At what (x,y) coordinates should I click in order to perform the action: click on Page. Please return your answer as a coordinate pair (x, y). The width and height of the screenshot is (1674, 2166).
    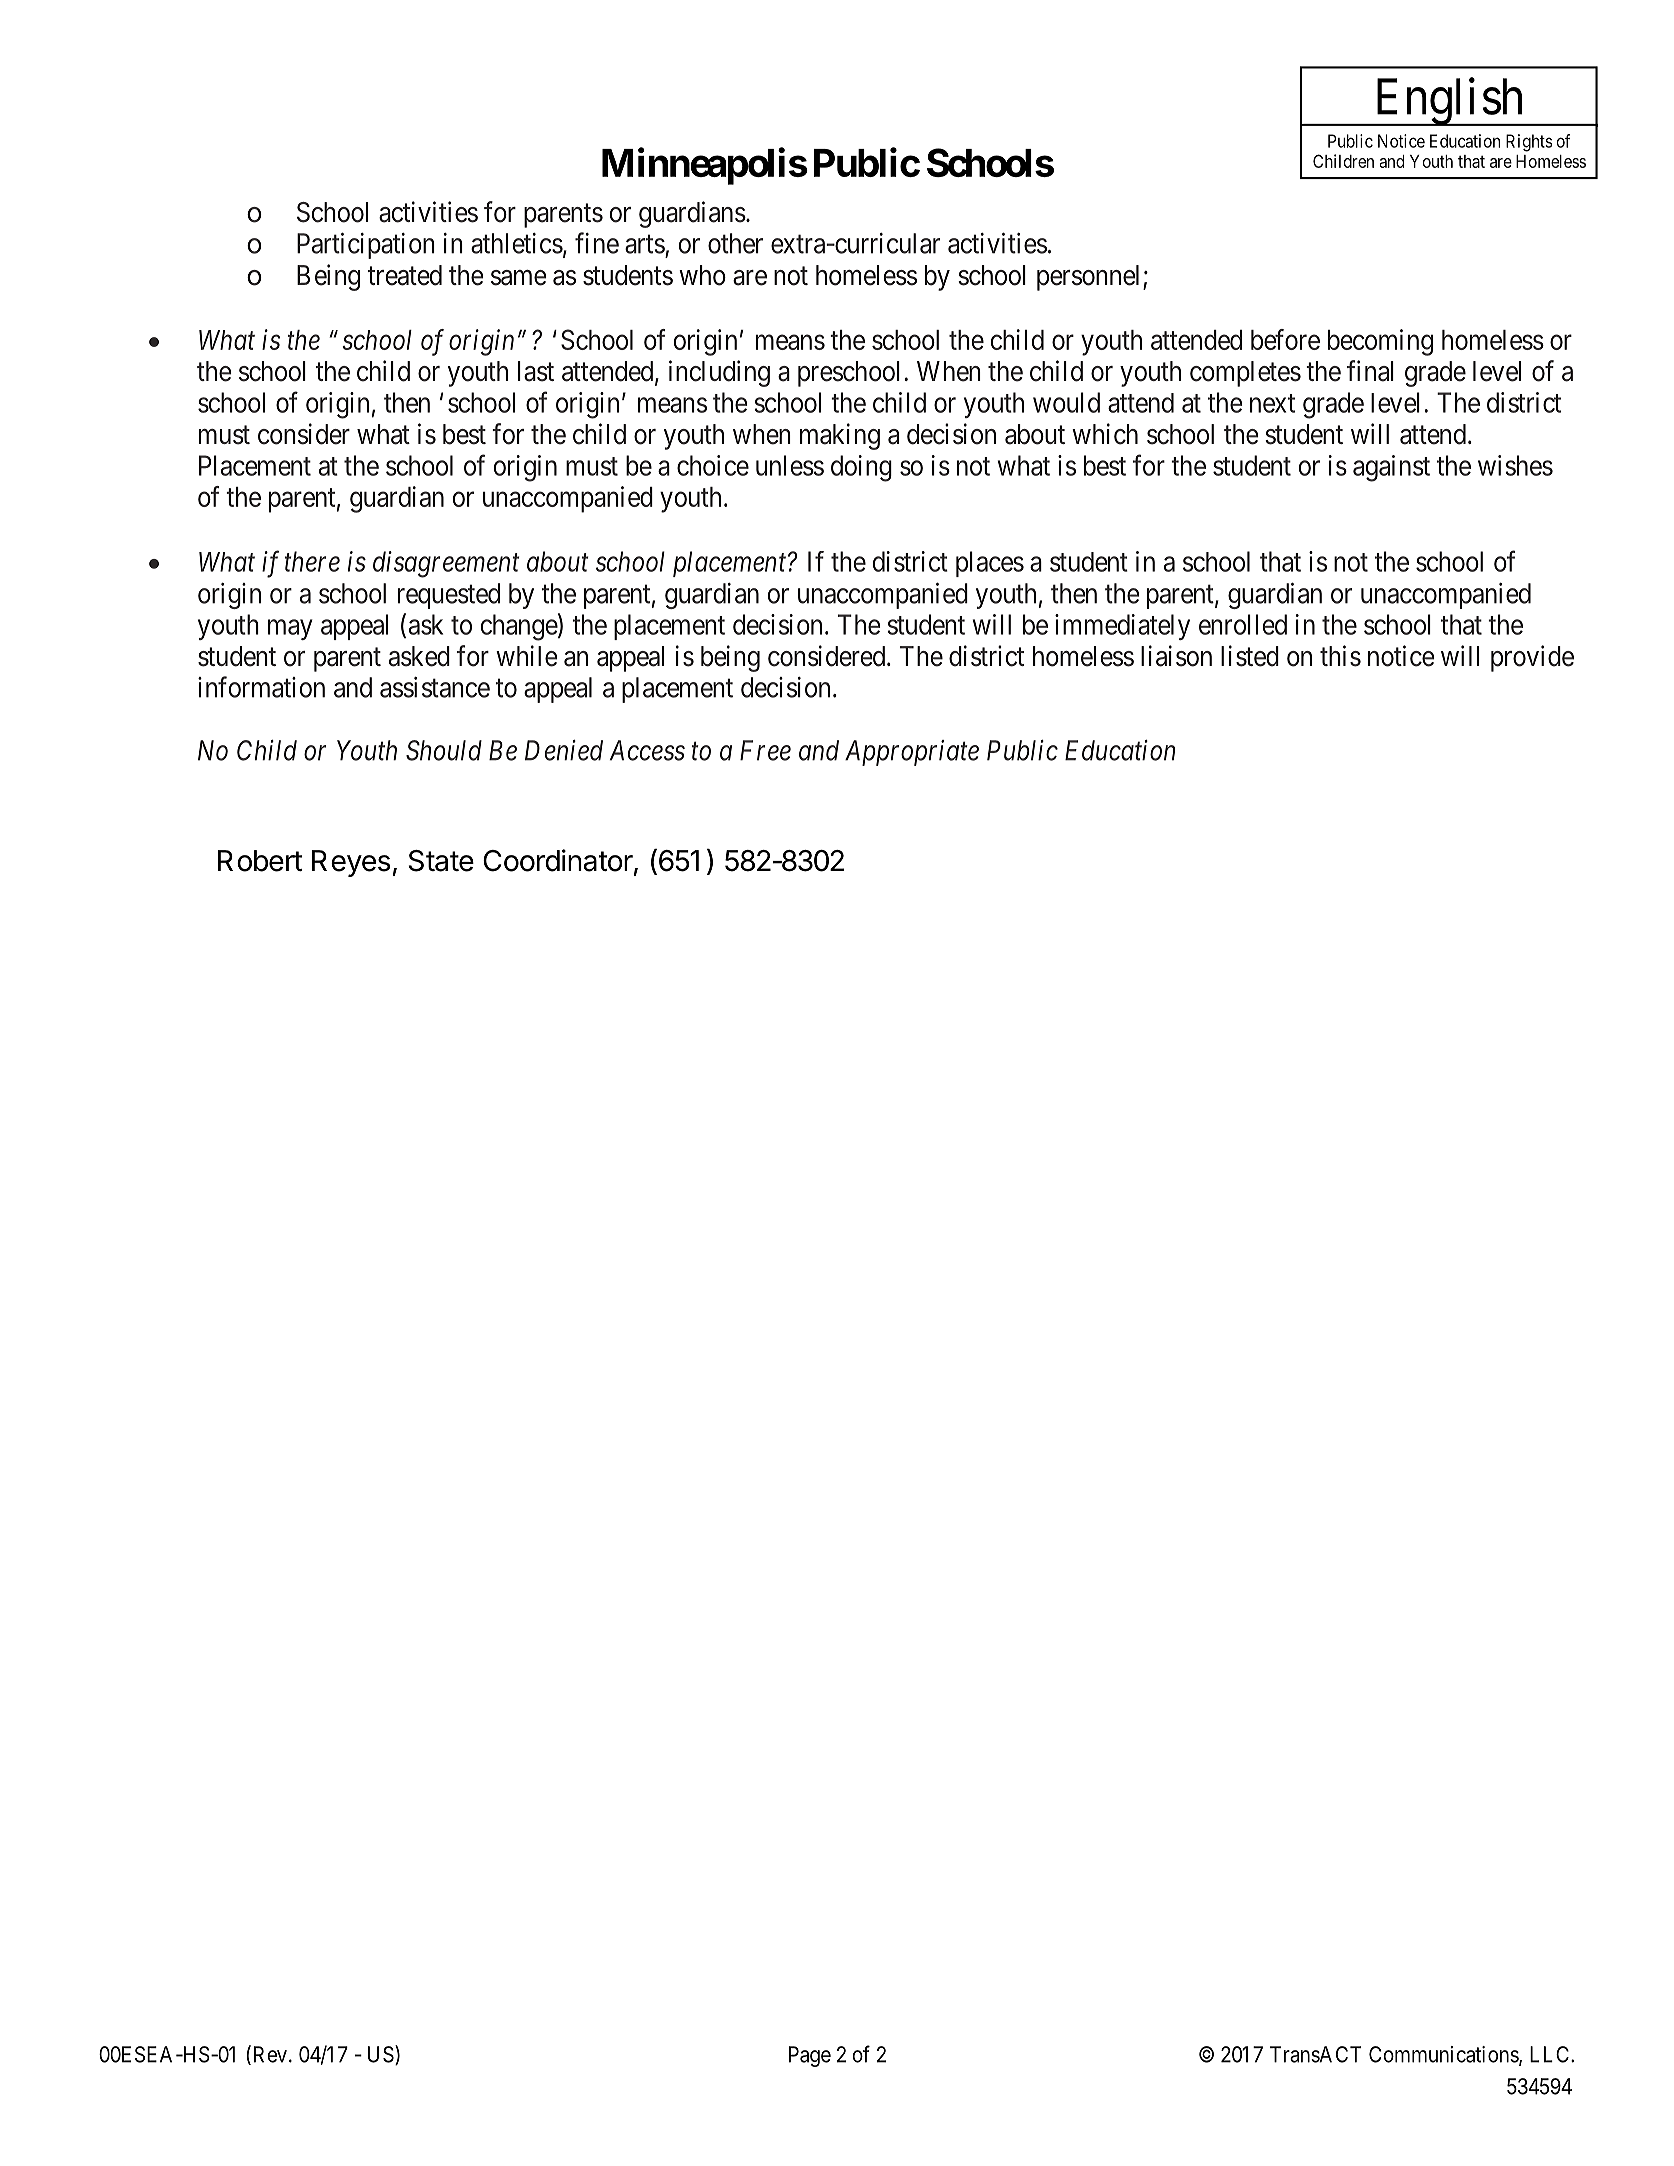
    Looking at the image, I should click on (810, 2056).
